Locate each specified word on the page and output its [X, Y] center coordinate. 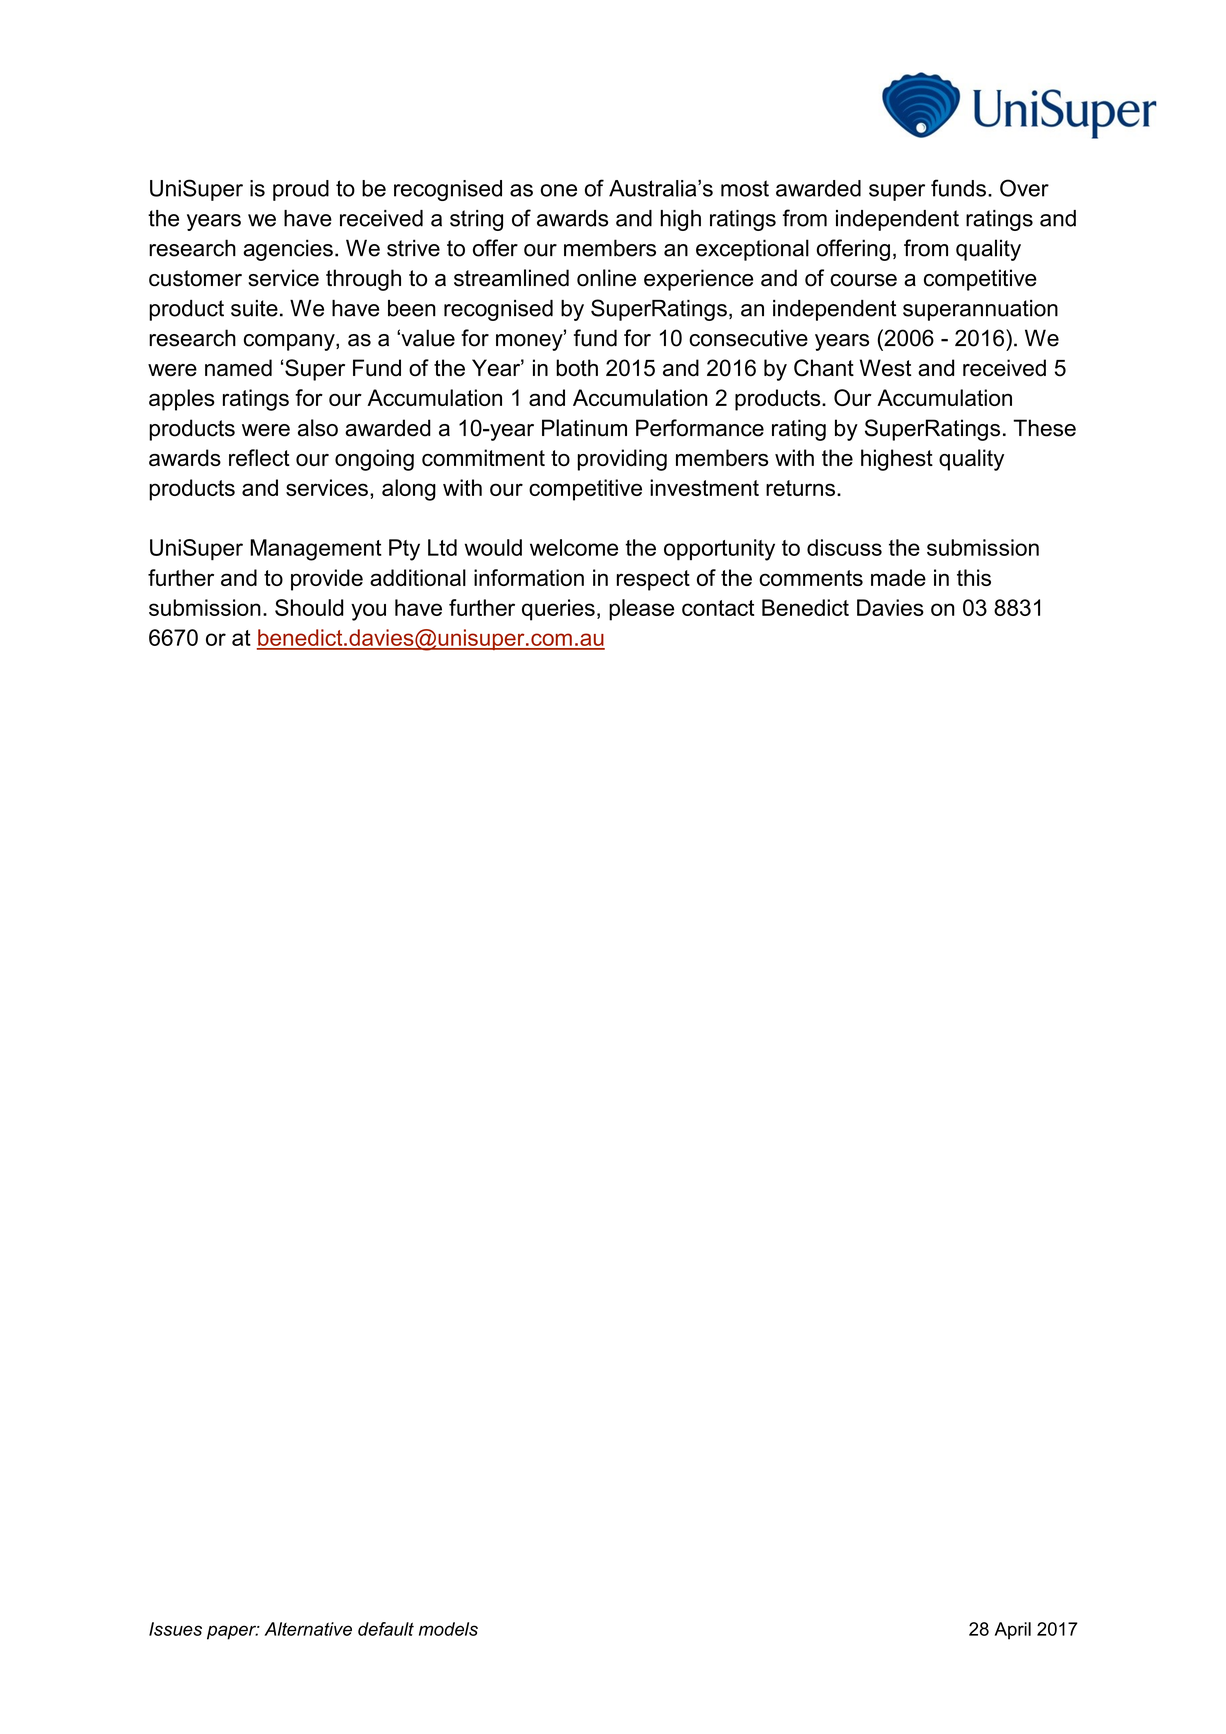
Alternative [308, 1629]
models [448, 1629]
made [898, 577]
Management [316, 550]
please [641, 610]
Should [309, 607]
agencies [288, 250]
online [606, 278]
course [863, 280]
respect [653, 580]
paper [233, 1632]
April [1013, 1631]
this [974, 577]
